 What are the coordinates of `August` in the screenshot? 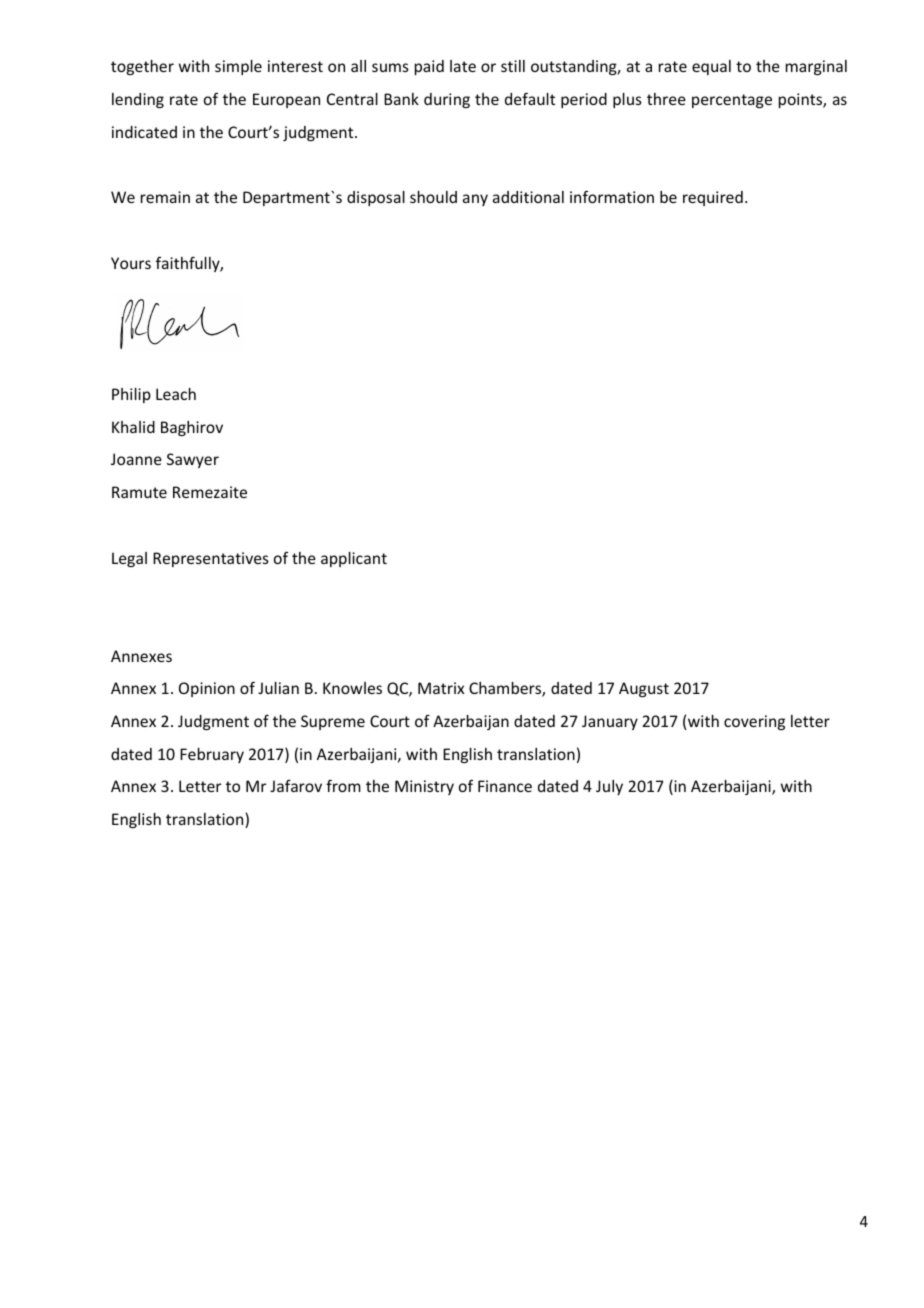 It's located at (644, 689).
